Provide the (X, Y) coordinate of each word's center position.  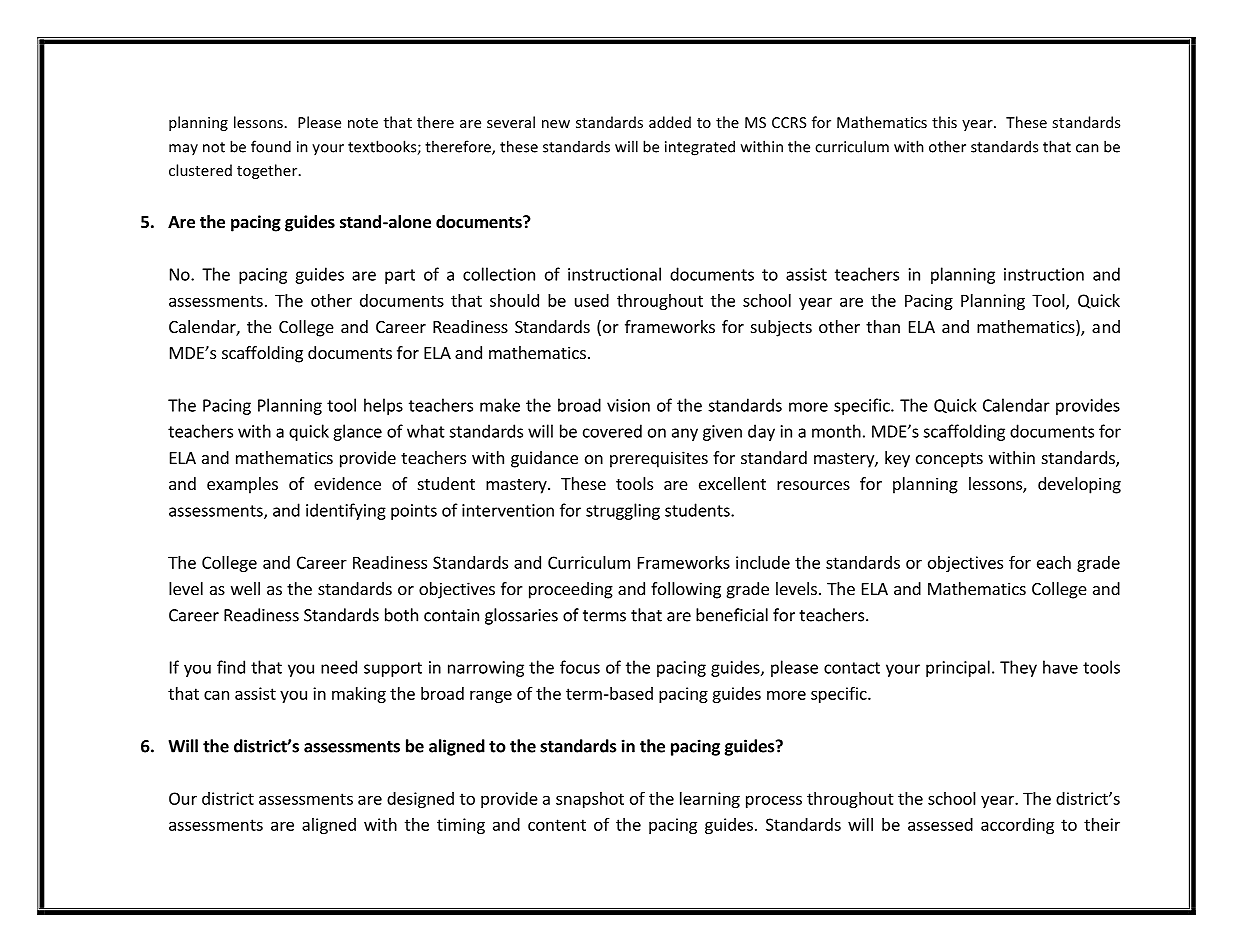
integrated (700, 148)
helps (383, 406)
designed (420, 800)
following (686, 590)
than (883, 326)
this (944, 122)
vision (628, 405)
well (245, 588)
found (271, 146)
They (1018, 668)
